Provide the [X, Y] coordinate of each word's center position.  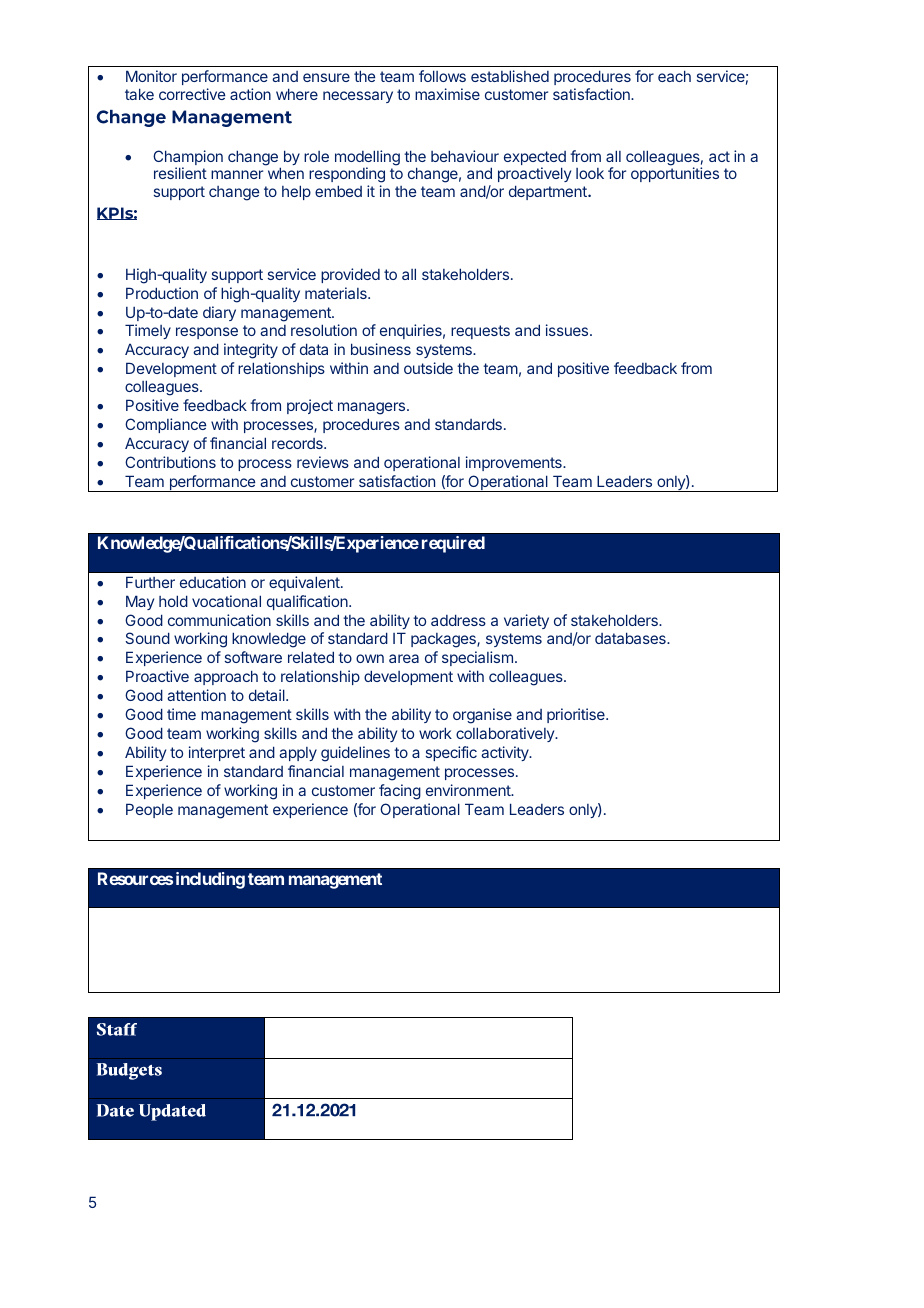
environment [469, 790]
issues [568, 330]
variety [526, 621]
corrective [192, 94]
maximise [447, 94]
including [210, 880]
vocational [226, 601]
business [381, 349]
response [207, 333]
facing [400, 792]
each [674, 76]
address [458, 620]
